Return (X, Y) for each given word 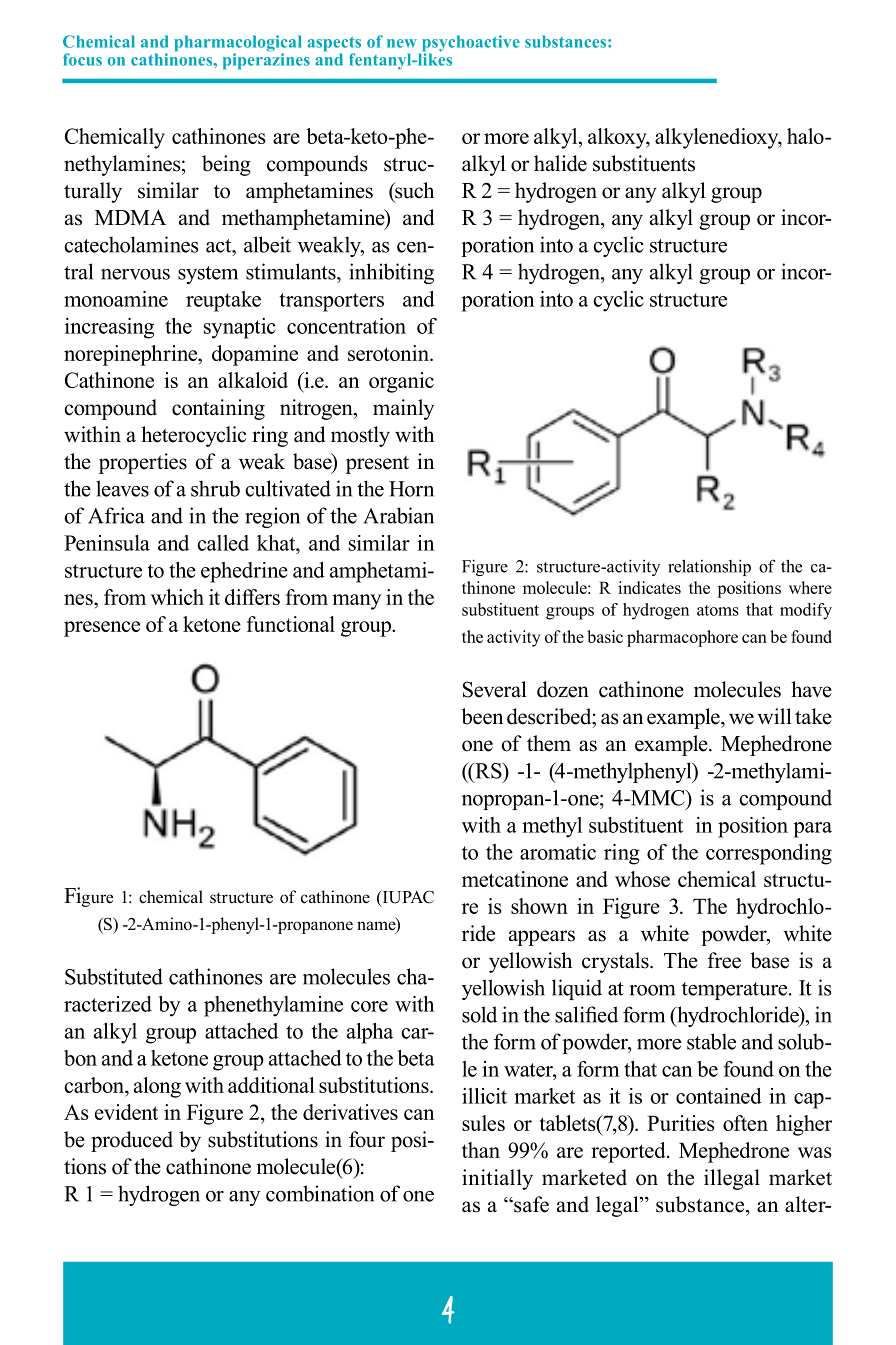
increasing (109, 328)
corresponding (769, 854)
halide (560, 163)
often (745, 1123)
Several (495, 689)
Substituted (114, 976)
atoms (718, 610)
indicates (649, 587)
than (481, 1150)
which (177, 597)
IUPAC (407, 898)
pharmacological (238, 44)
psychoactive (469, 44)
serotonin (390, 353)
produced (132, 1141)
